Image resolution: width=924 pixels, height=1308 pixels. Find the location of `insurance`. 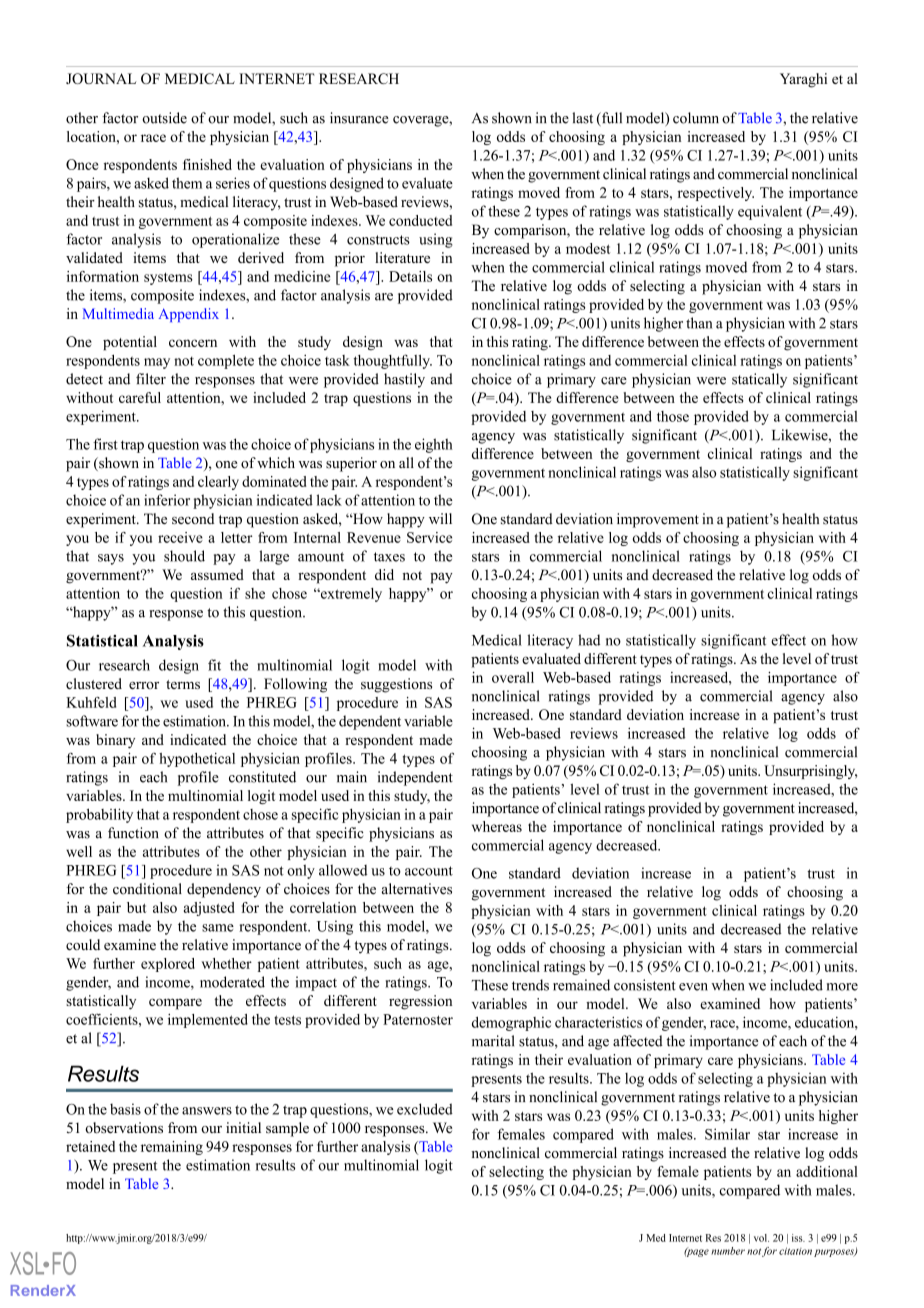

insurance is located at coordinates (359, 118).
